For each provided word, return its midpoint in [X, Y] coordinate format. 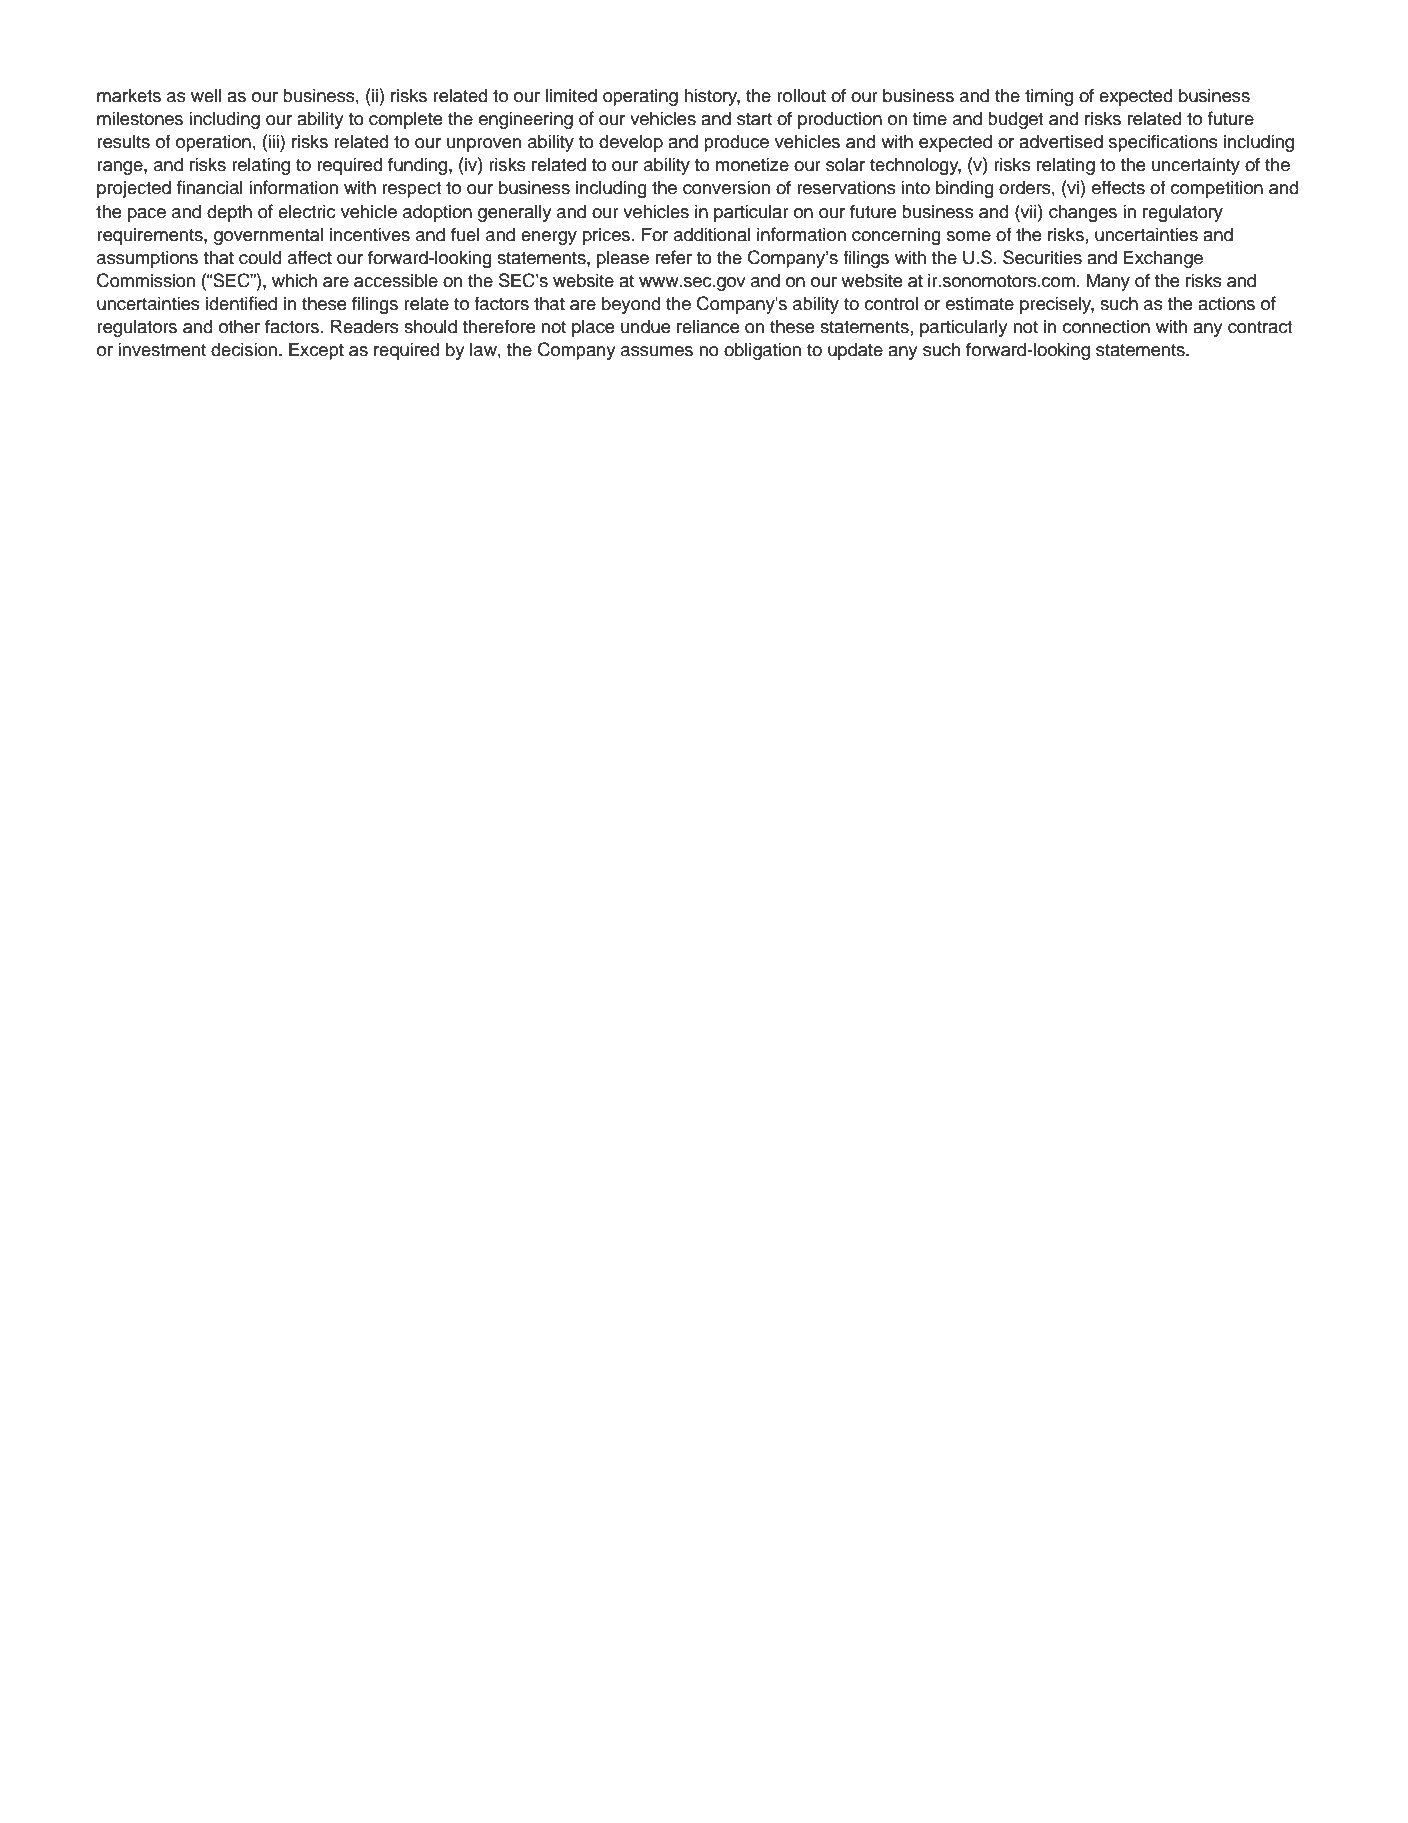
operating [640, 97]
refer [674, 257]
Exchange [1163, 259]
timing [1049, 97]
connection [1106, 326]
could [260, 257]
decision [244, 349]
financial [210, 187]
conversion [726, 187]
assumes [657, 351]
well [206, 95]
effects [1118, 187]
